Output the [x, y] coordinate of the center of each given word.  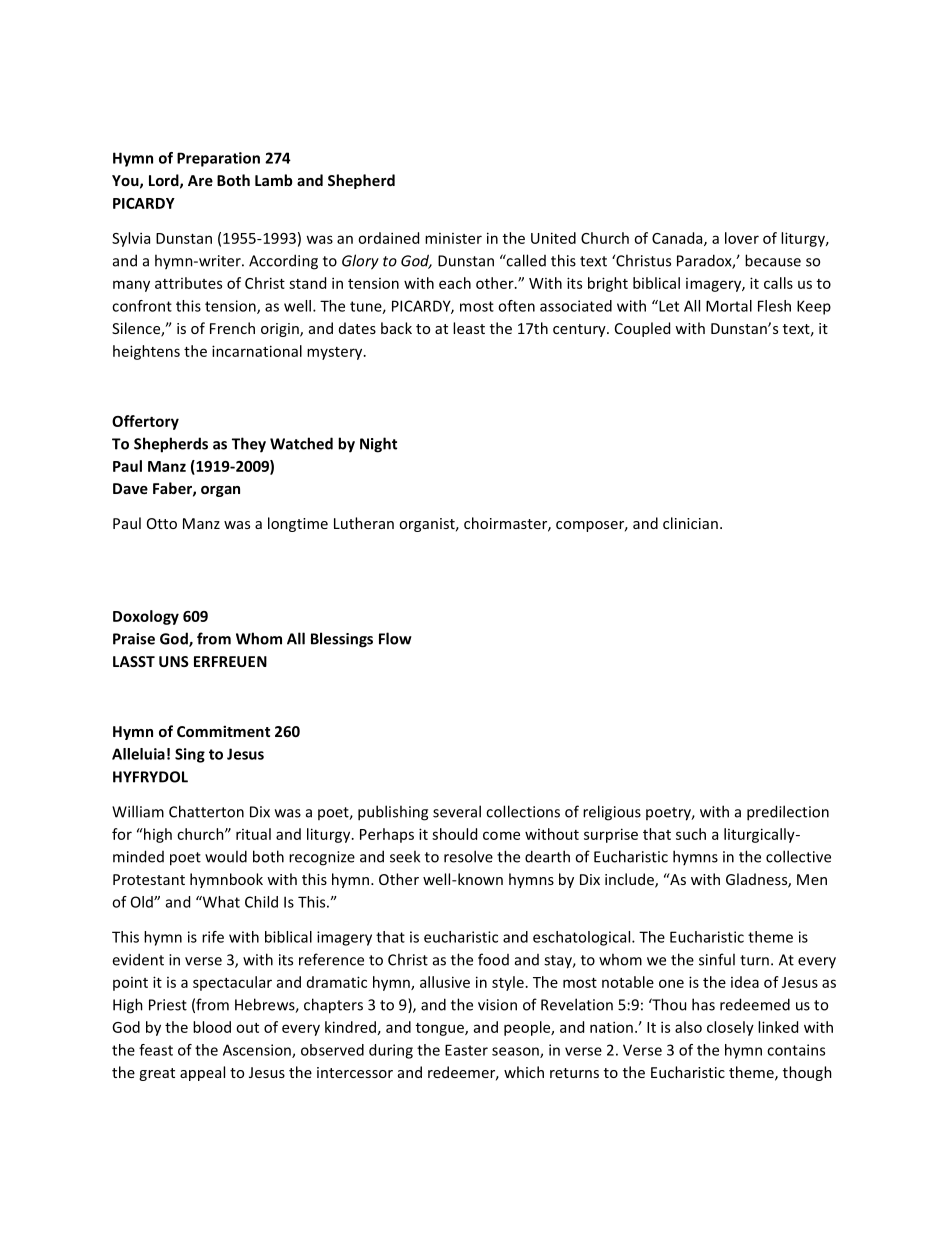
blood [212, 1027]
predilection [788, 813]
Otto [162, 523]
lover [742, 238]
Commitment [223, 731]
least [469, 328]
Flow [395, 638]
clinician [690, 523]
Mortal [729, 306]
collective [798, 856]
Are [200, 180]
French [232, 328]
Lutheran [364, 523]
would [226, 856]
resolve [468, 856]
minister [453, 238]
